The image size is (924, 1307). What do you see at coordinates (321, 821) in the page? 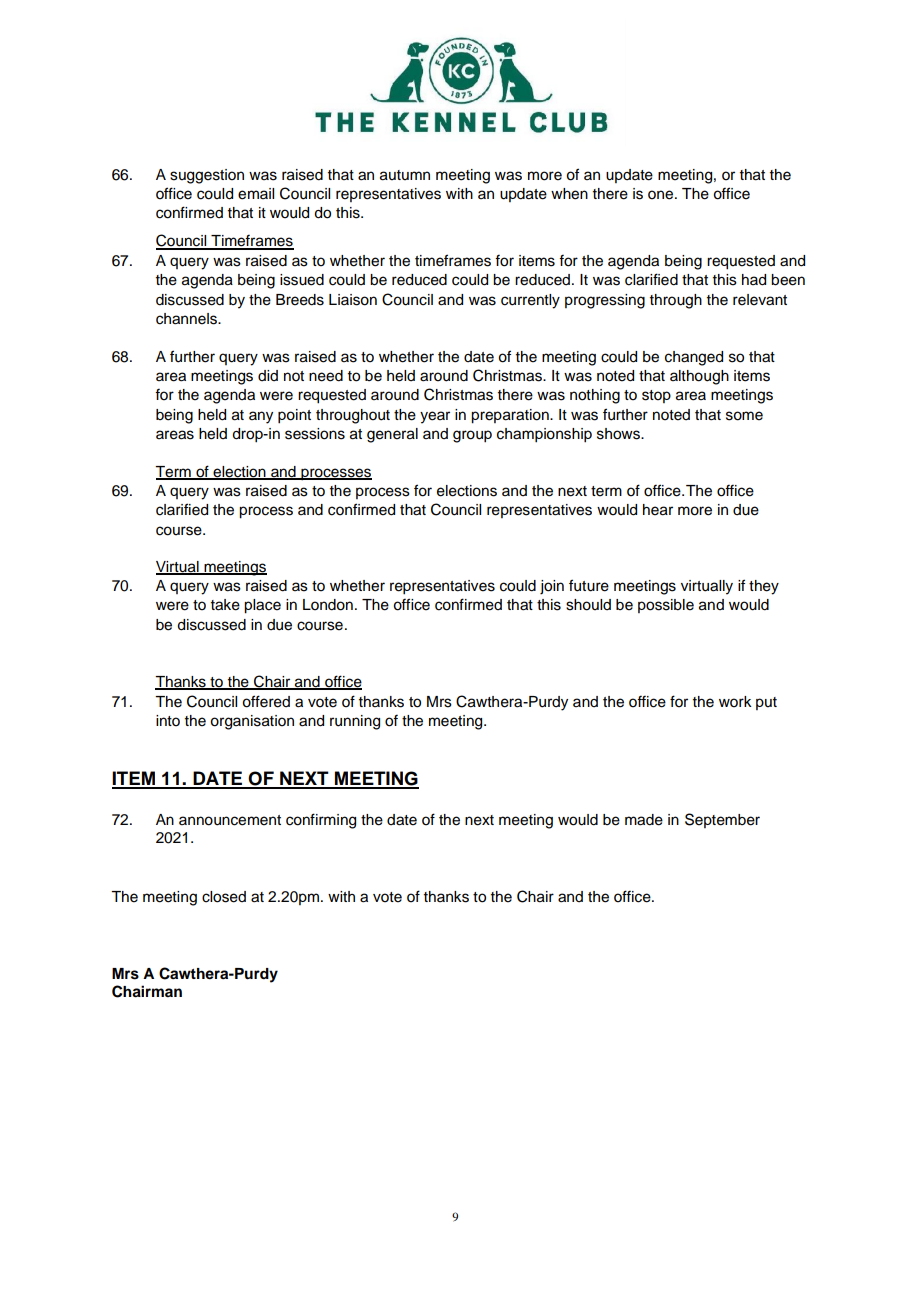
I see `confirming` at bounding box center [321, 821].
